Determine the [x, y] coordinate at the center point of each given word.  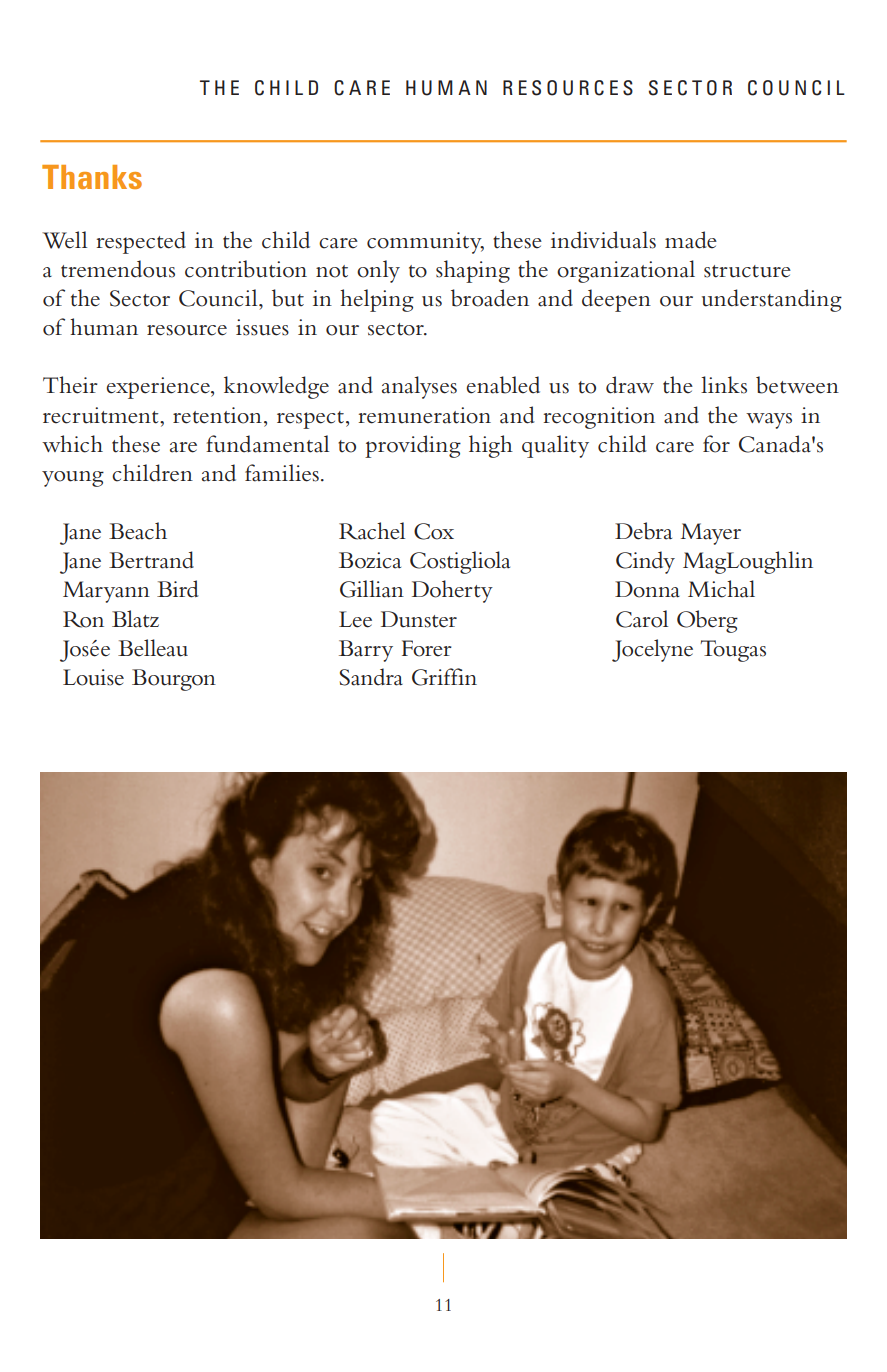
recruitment [102, 415]
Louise [93, 677]
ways [769, 421]
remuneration [425, 415]
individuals [603, 240]
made [691, 240]
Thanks [92, 177]
